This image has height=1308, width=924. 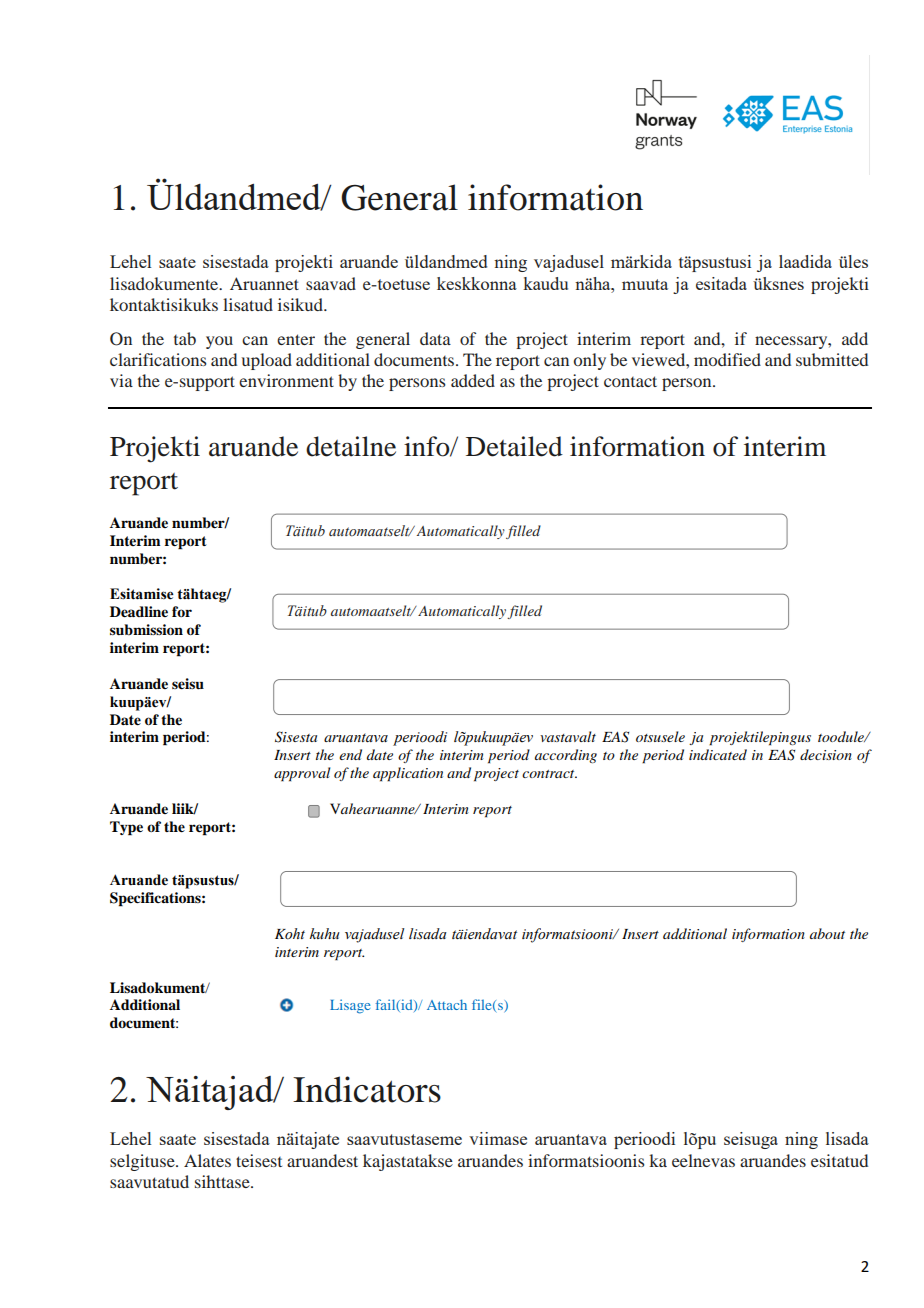 What do you see at coordinates (566, 756) in the image?
I see `according` at bounding box center [566, 756].
